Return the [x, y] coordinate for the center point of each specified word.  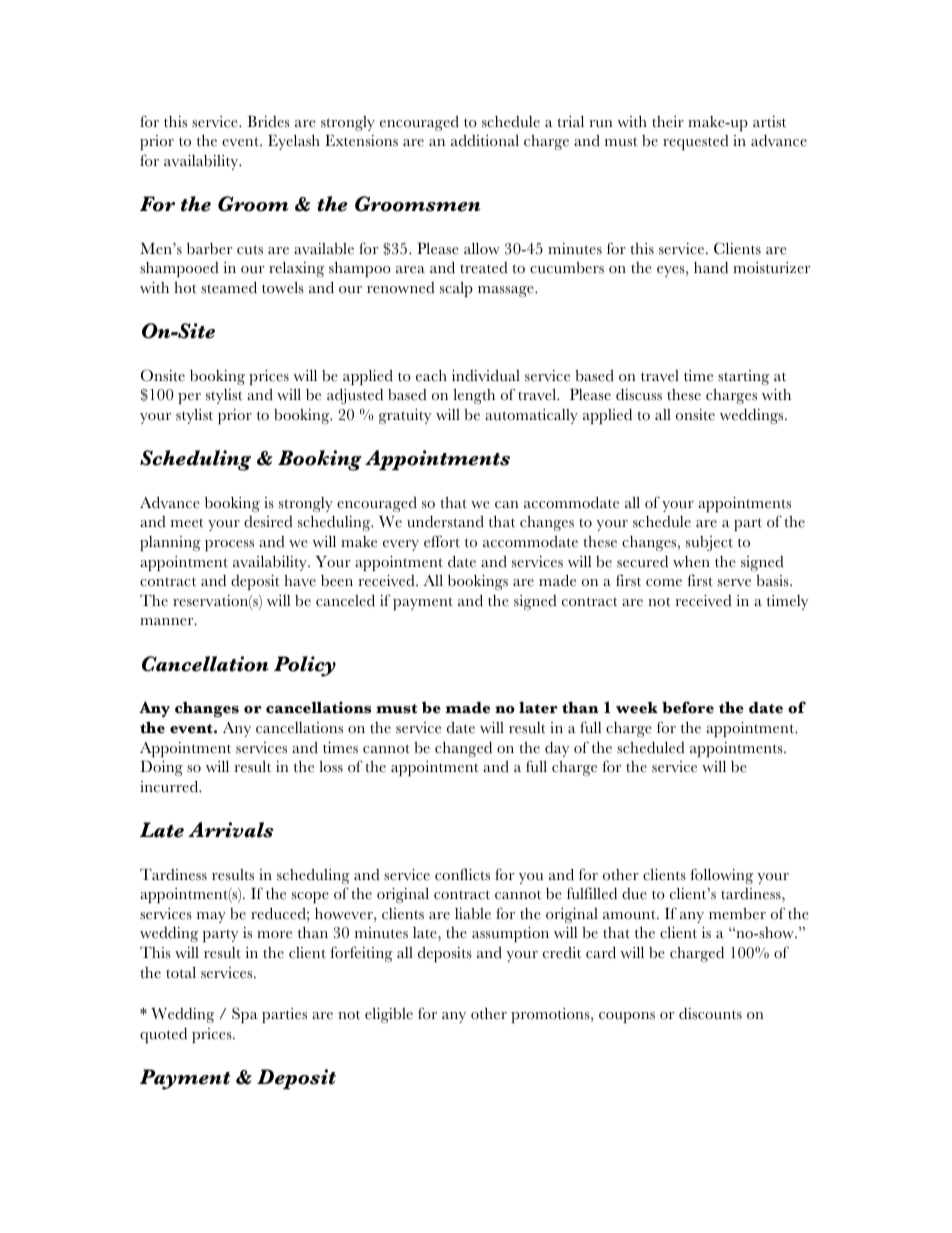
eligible [389, 1015]
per [189, 398]
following [722, 876]
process [229, 545]
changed [463, 749]
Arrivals [231, 830]
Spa [245, 1015]
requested [696, 142]
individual [486, 376]
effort [442, 541]
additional [485, 141]
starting [743, 377]
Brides [268, 121]
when [691, 562]
